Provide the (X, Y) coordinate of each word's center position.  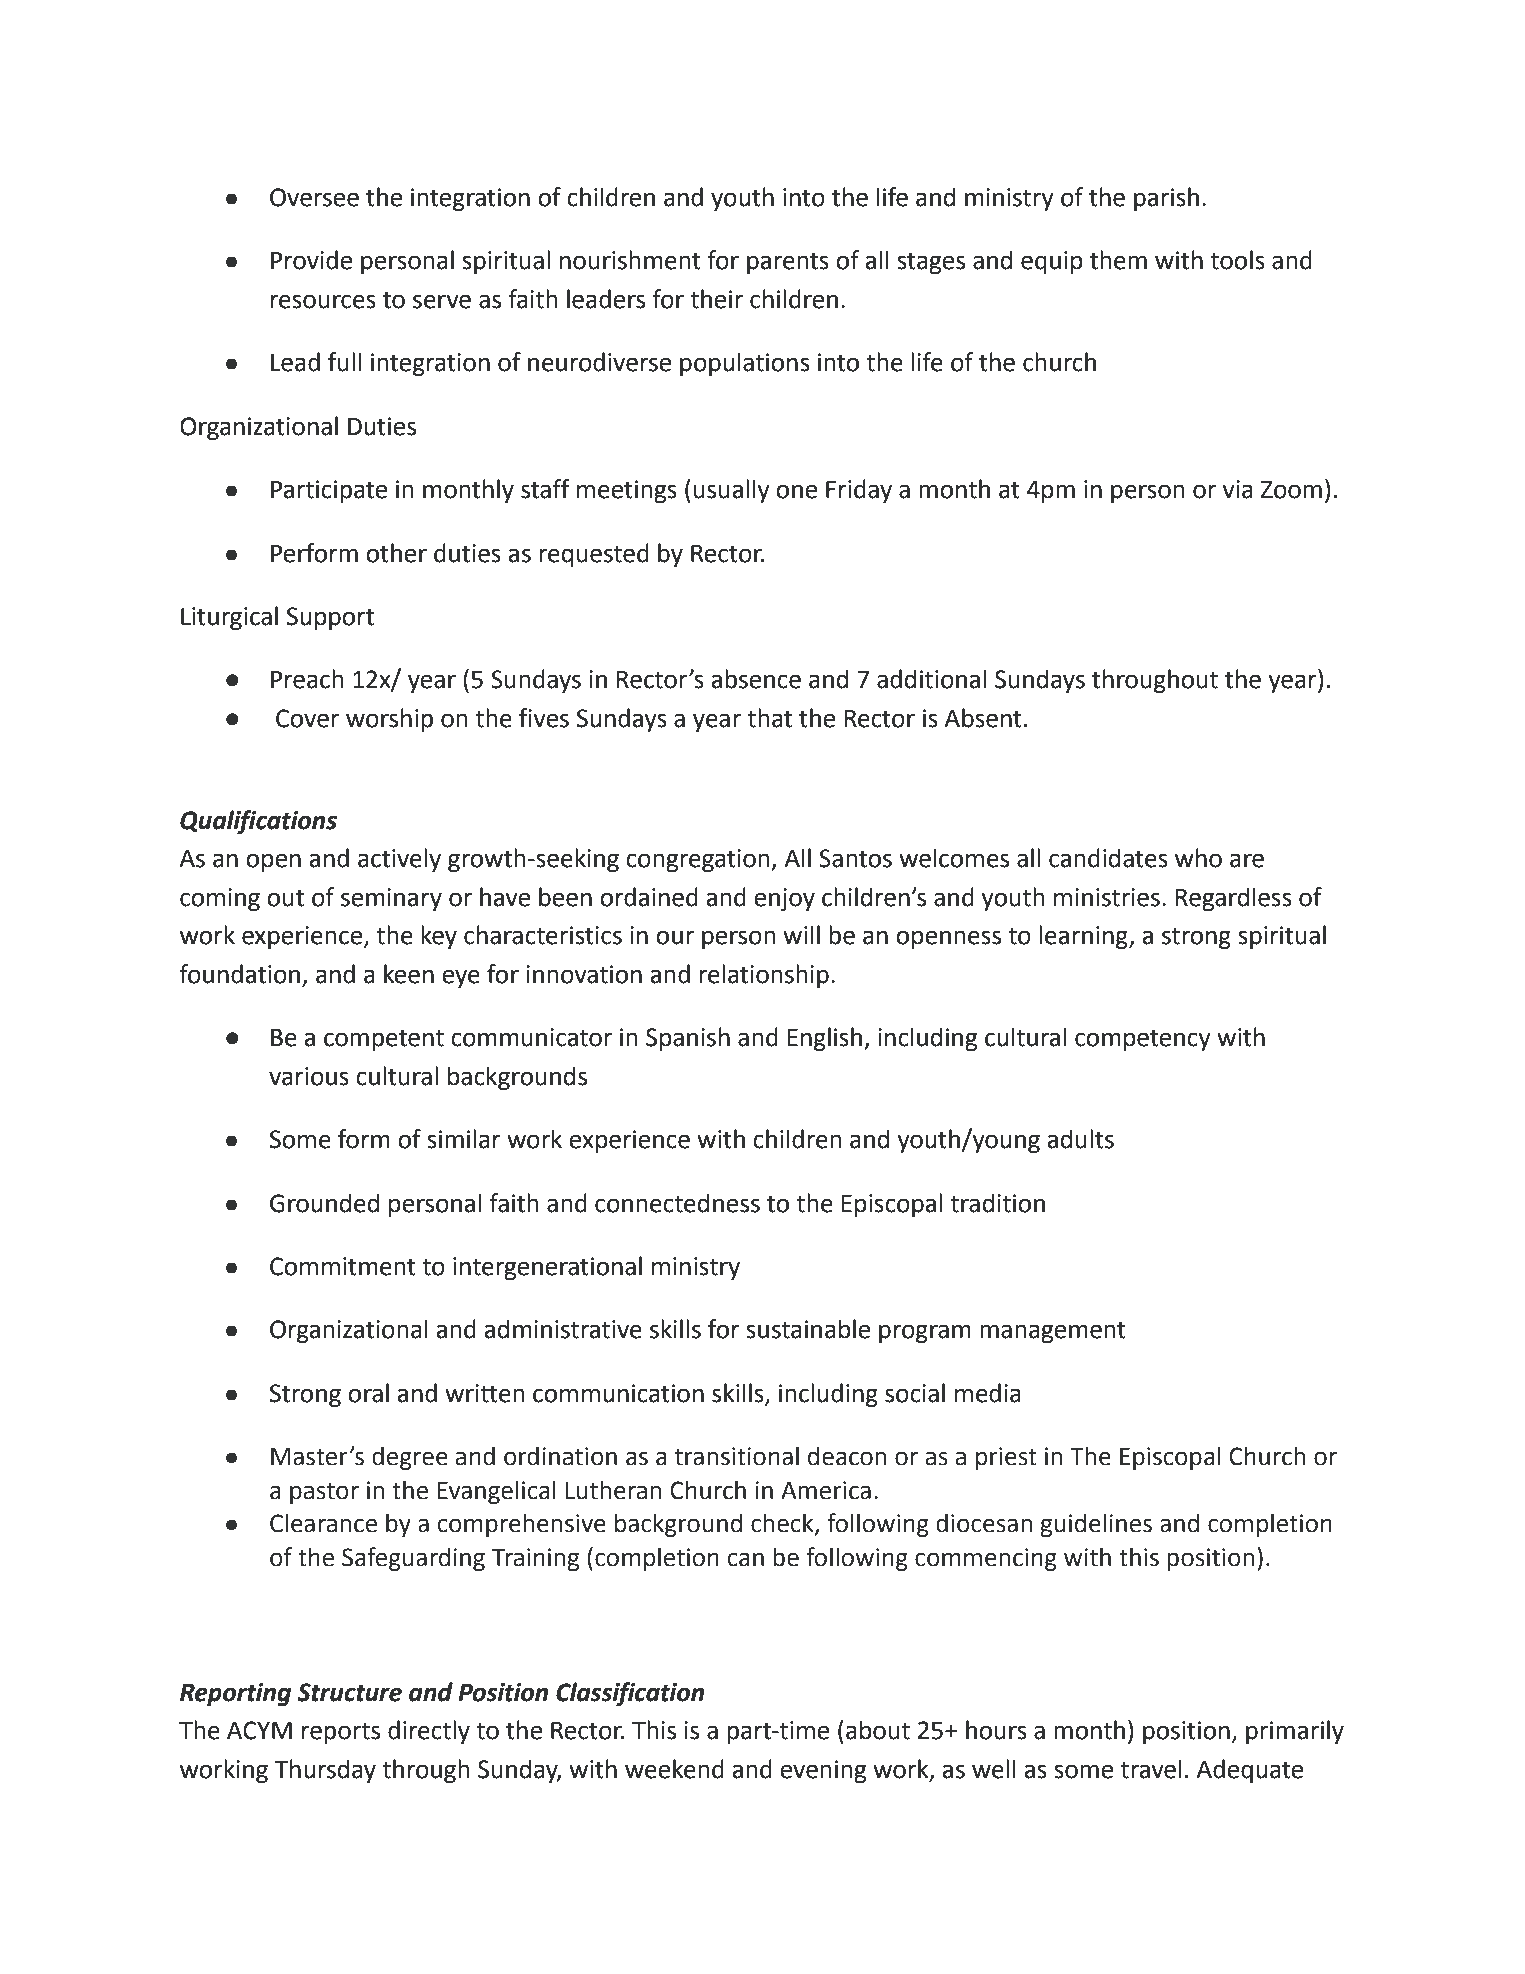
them (1118, 260)
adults (1080, 1139)
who (1198, 858)
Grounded (324, 1203)
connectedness (677, 1203)
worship (389, 720)
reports (341, 1733)
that (769, 718)
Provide (311, 260)
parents (788, 263)
